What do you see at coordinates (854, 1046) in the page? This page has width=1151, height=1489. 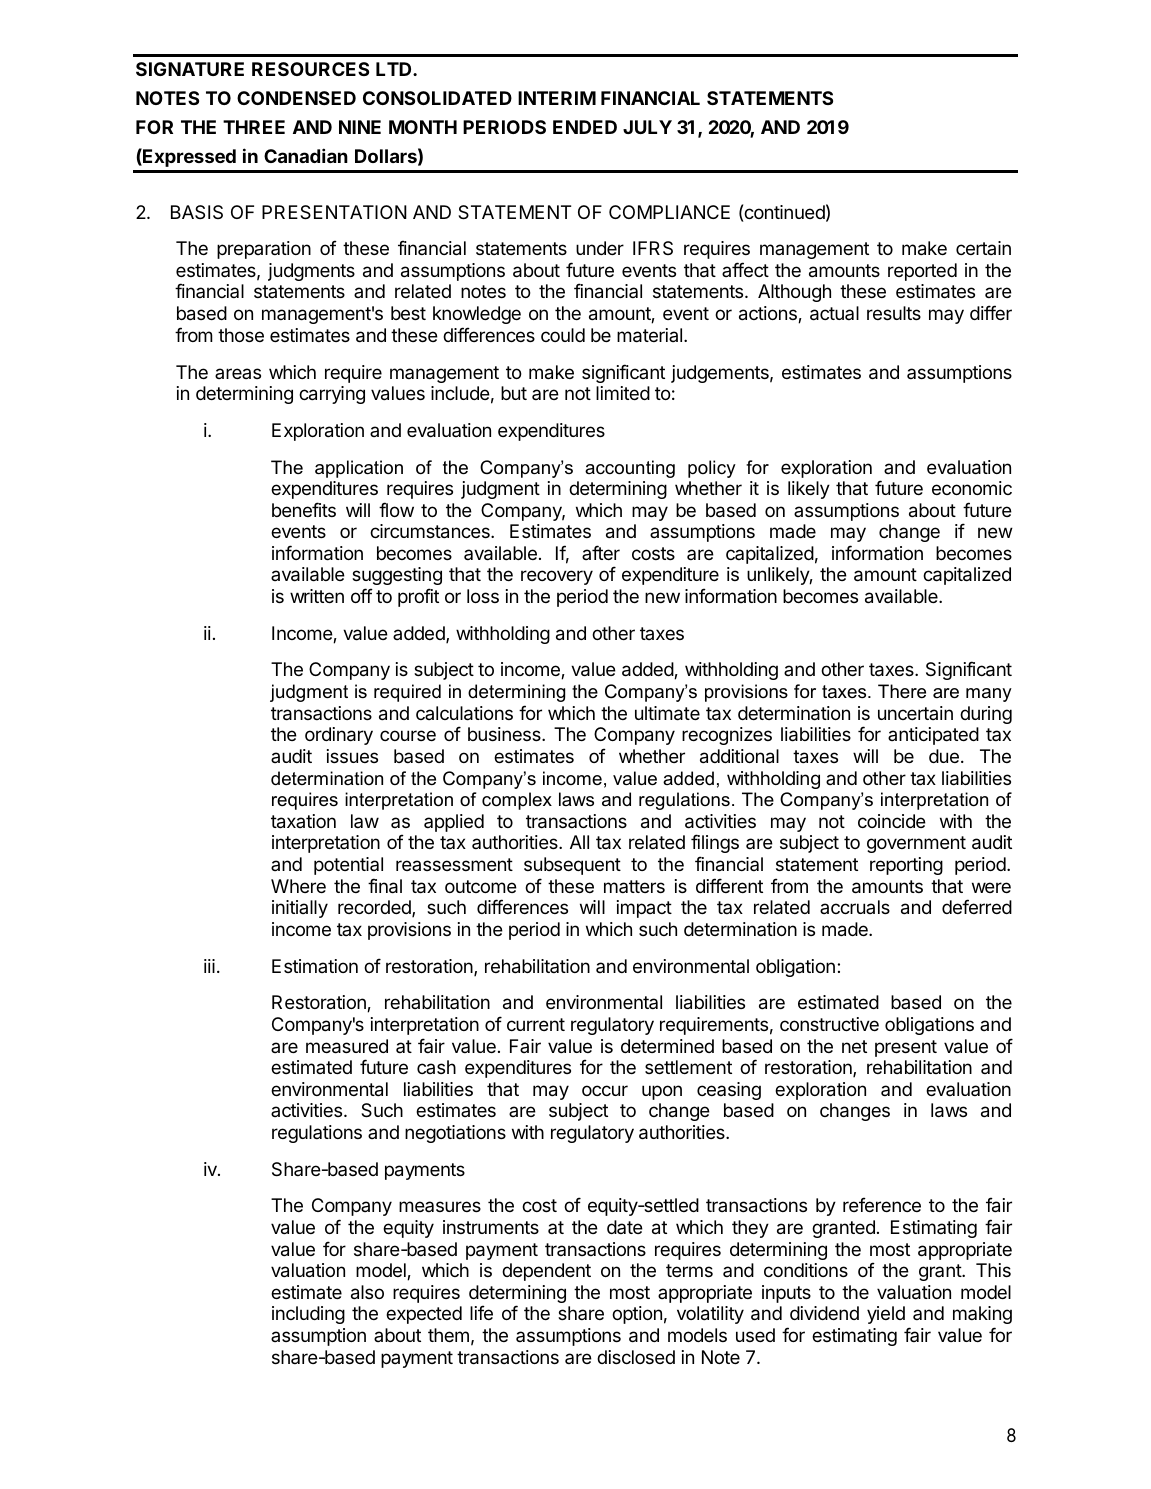 I see `net` at bounding box center [854, 1046].
